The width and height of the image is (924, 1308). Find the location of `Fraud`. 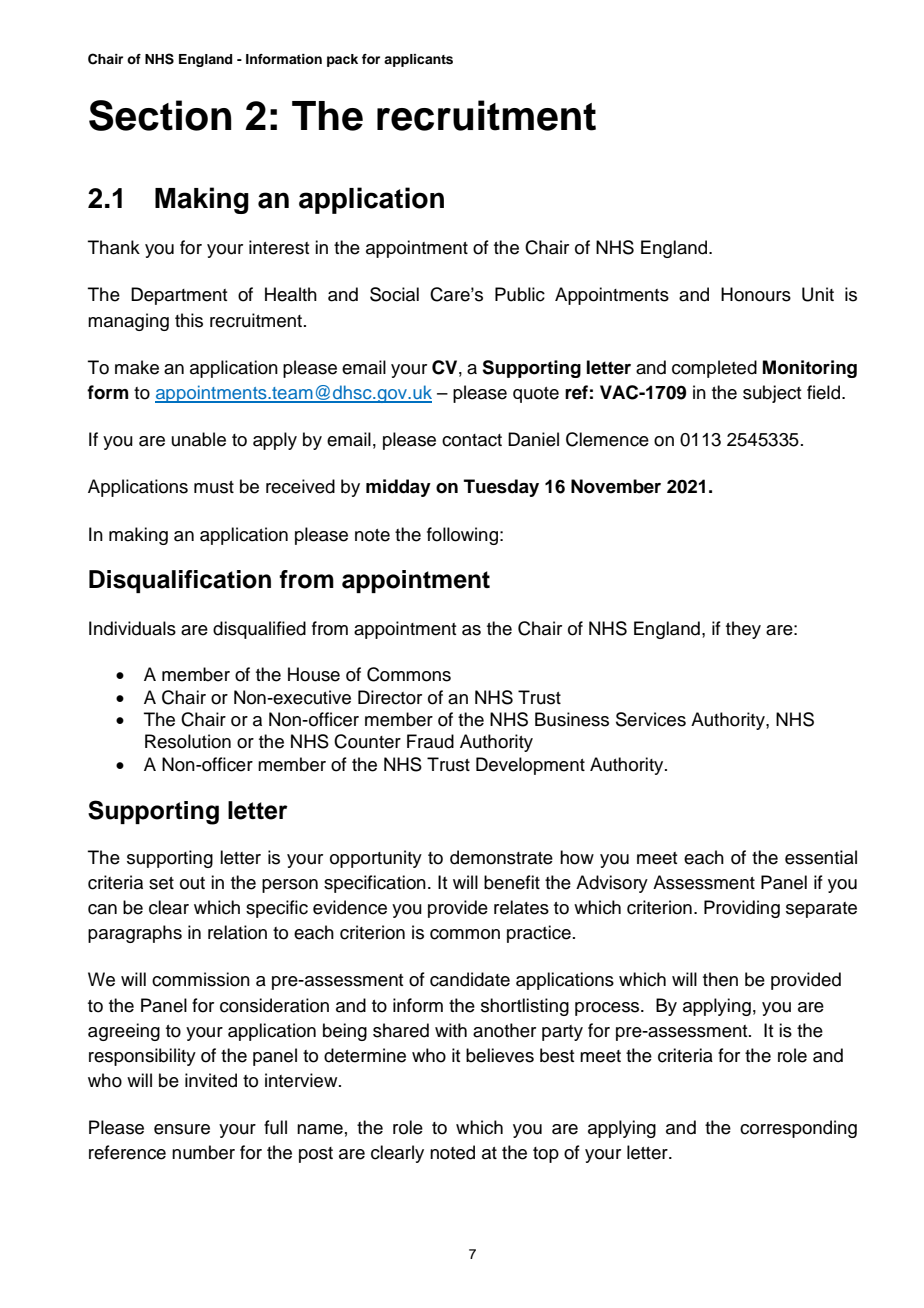

Fraud is located at coordinates (430, 741).
